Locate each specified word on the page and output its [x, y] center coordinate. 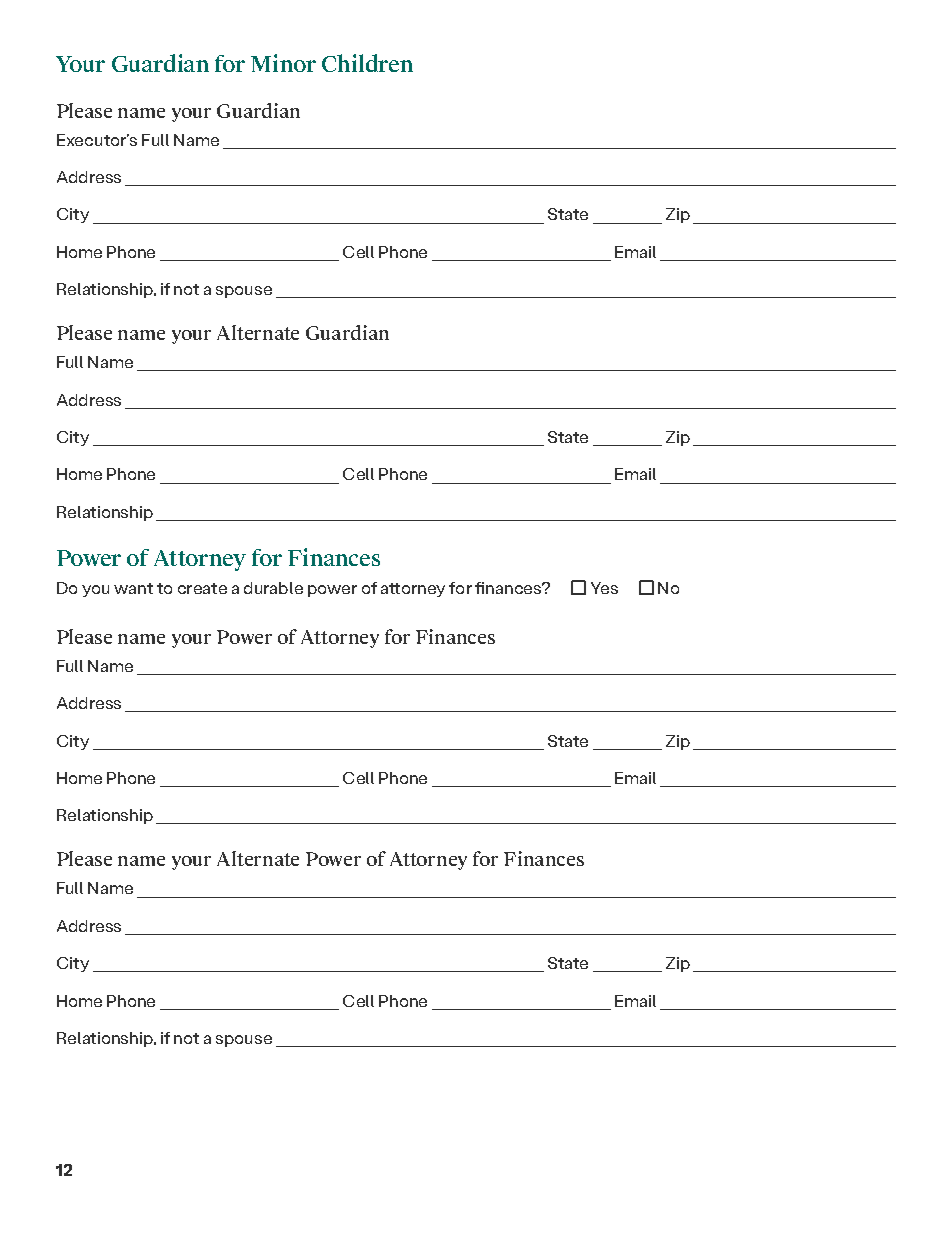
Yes [604, 588]
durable [273, 588]
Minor [283, 63]
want [133, 588]
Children [367, 63]
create [202, 588]
